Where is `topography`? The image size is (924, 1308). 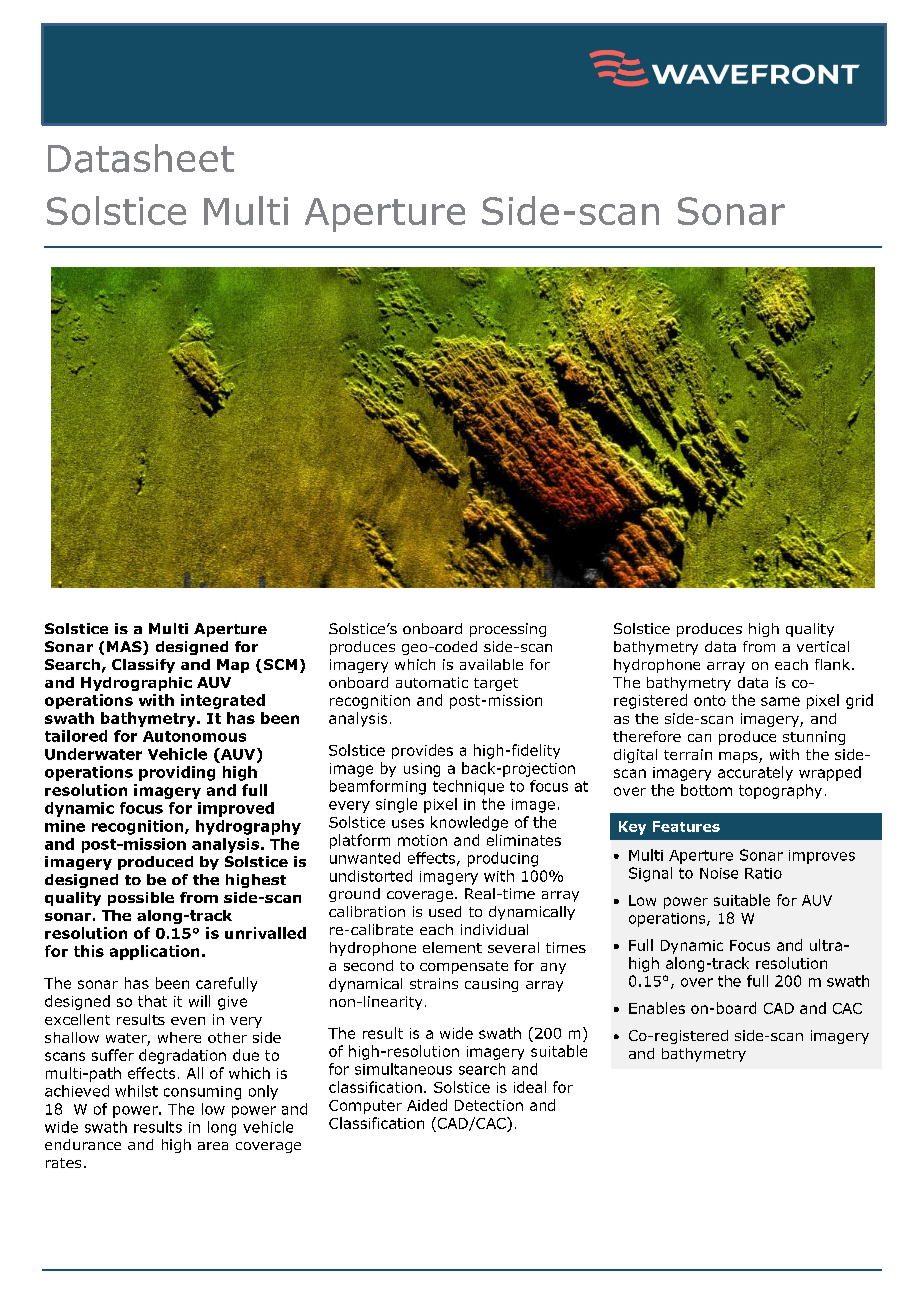 topography is located at coordinates (780, 791).
